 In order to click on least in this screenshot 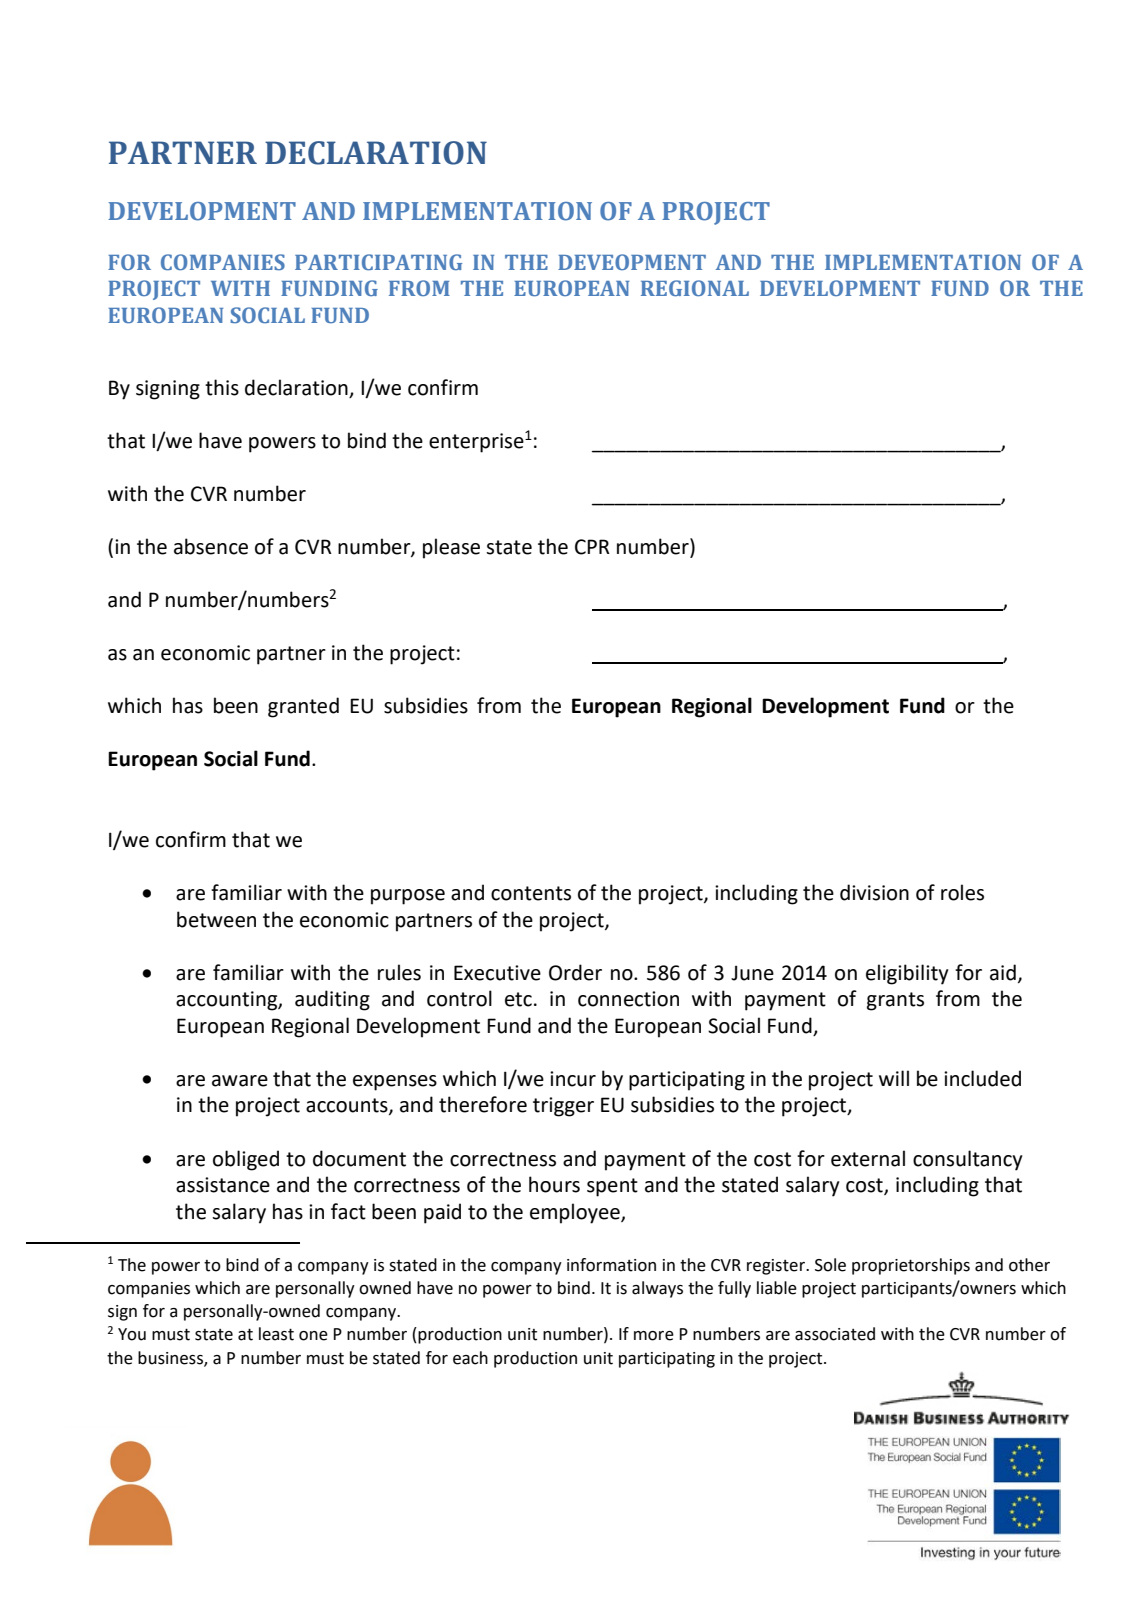, I will do `click(276, 1334)`.
